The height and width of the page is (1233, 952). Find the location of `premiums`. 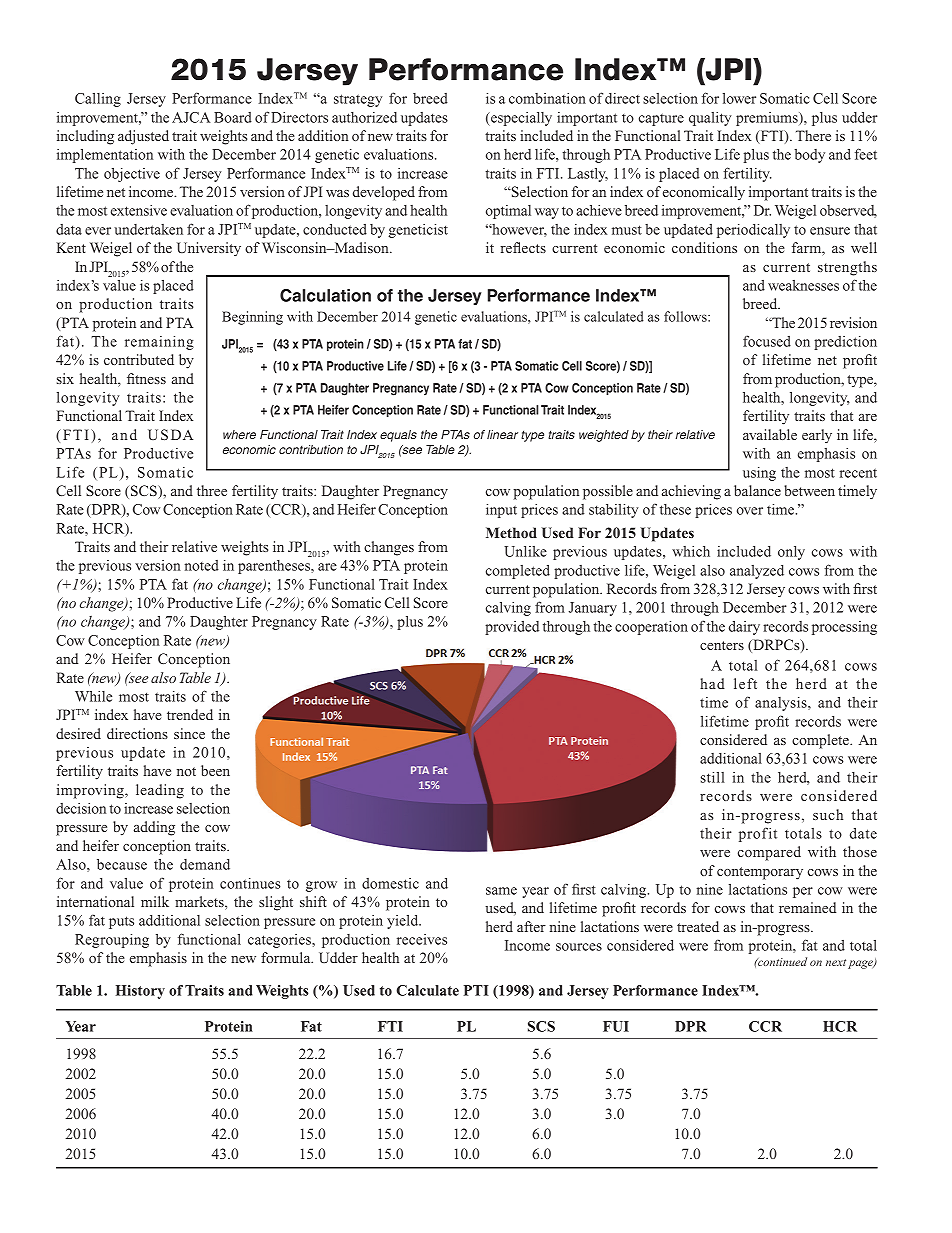

premiums is located at coordinates (768, 119).
